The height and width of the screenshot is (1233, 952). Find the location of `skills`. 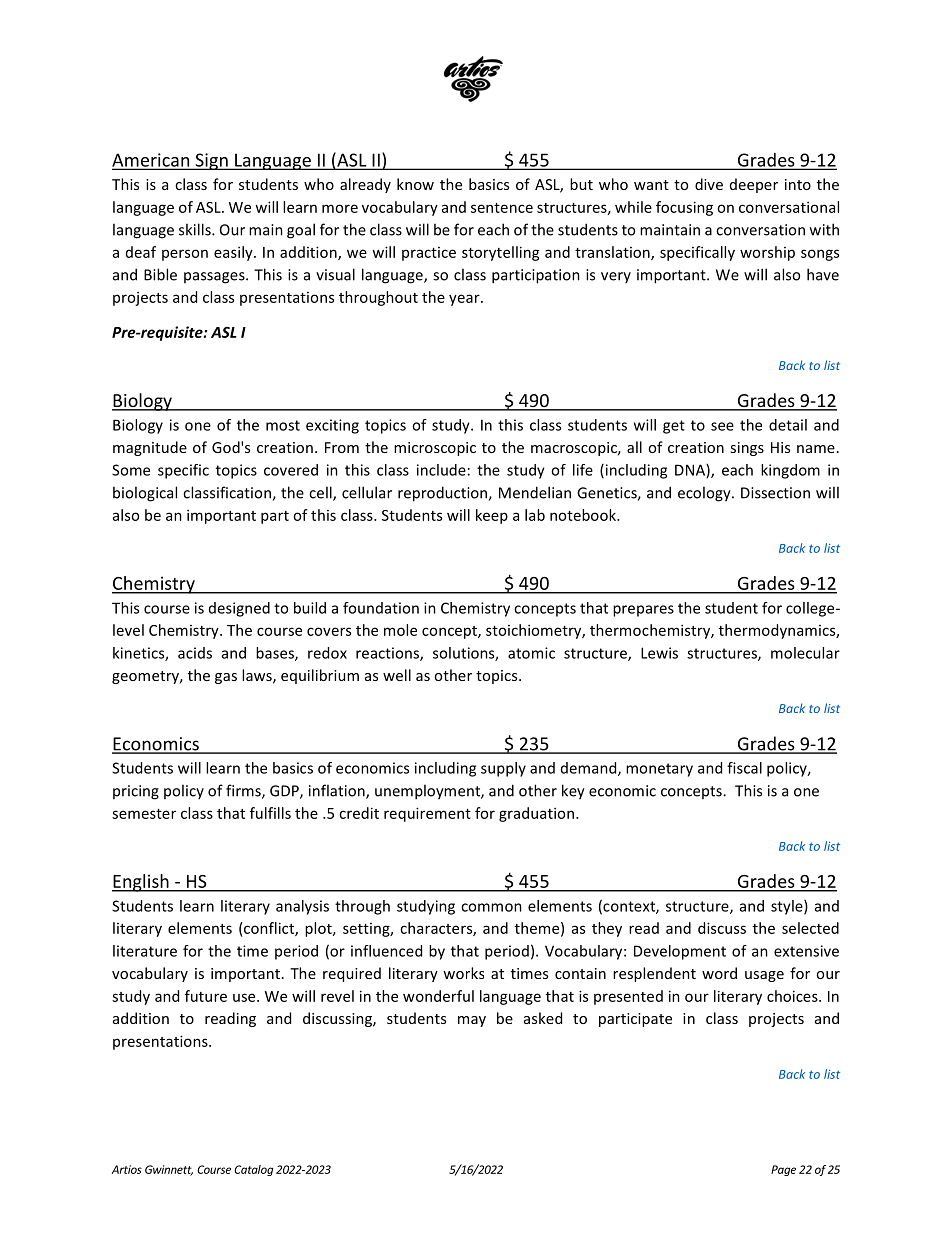

skills is located at coordinates (196, 229).
